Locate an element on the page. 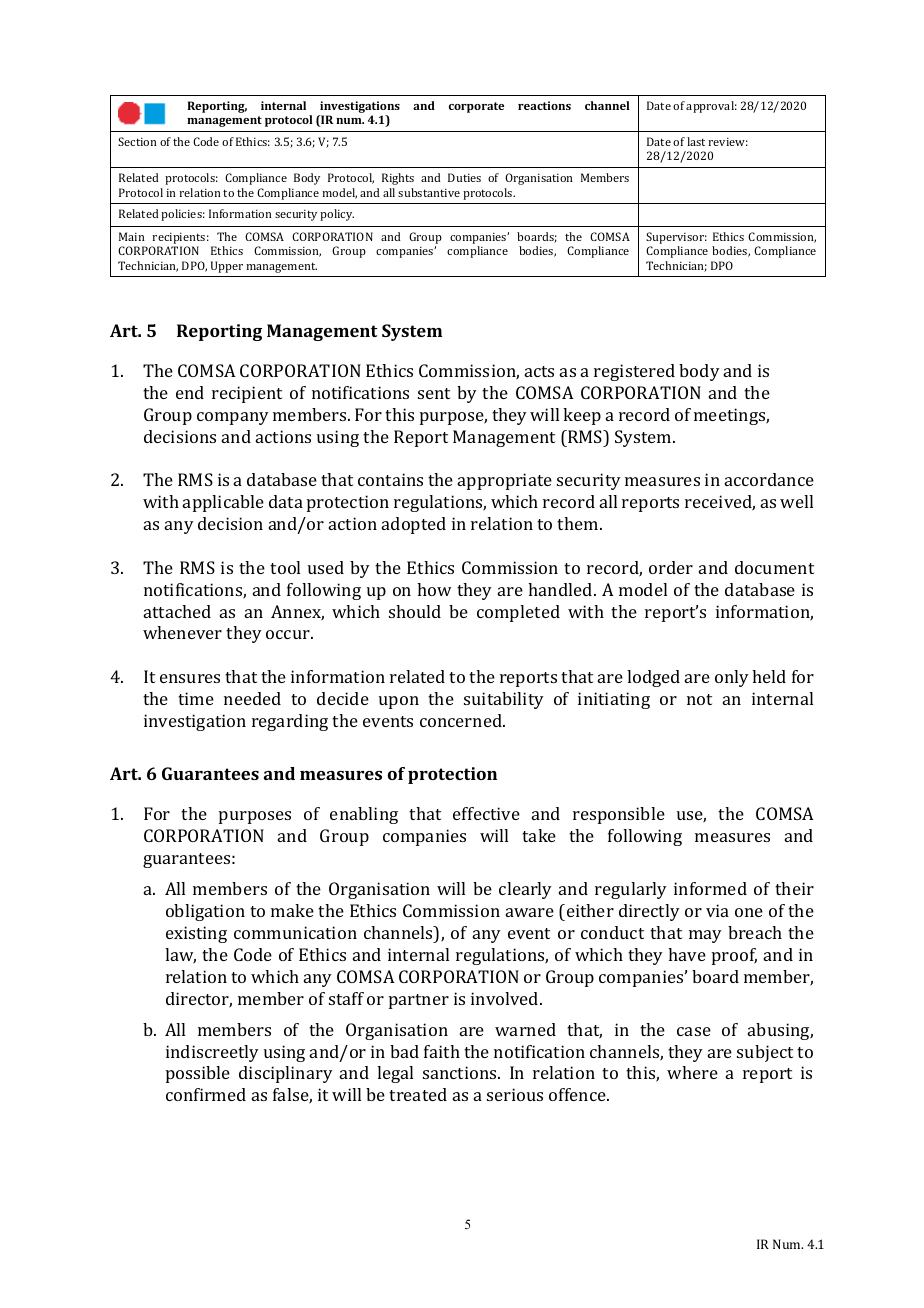  how is located at coordinates (434, 589).
